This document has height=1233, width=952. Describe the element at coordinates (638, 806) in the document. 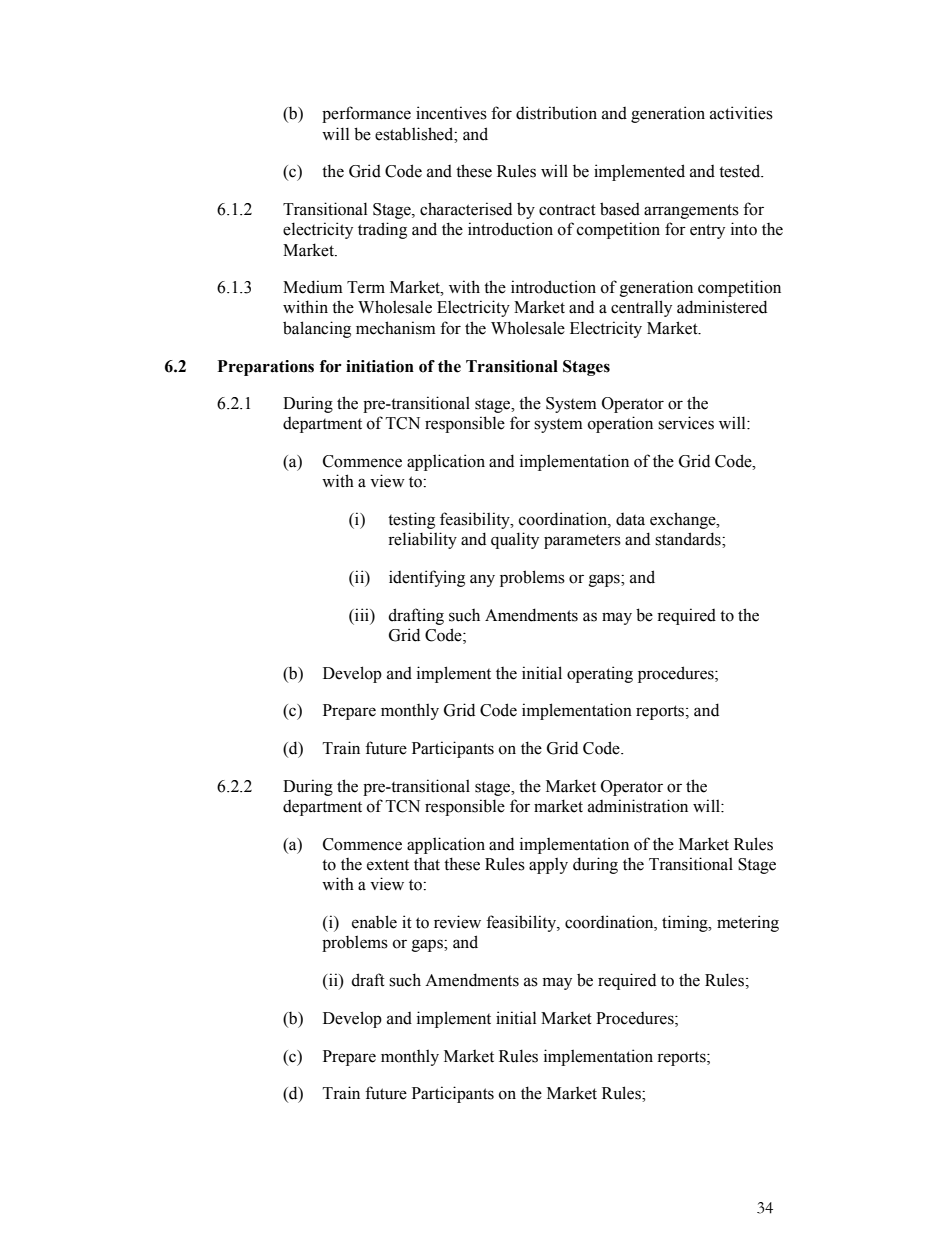

I see `administration` at that location.
